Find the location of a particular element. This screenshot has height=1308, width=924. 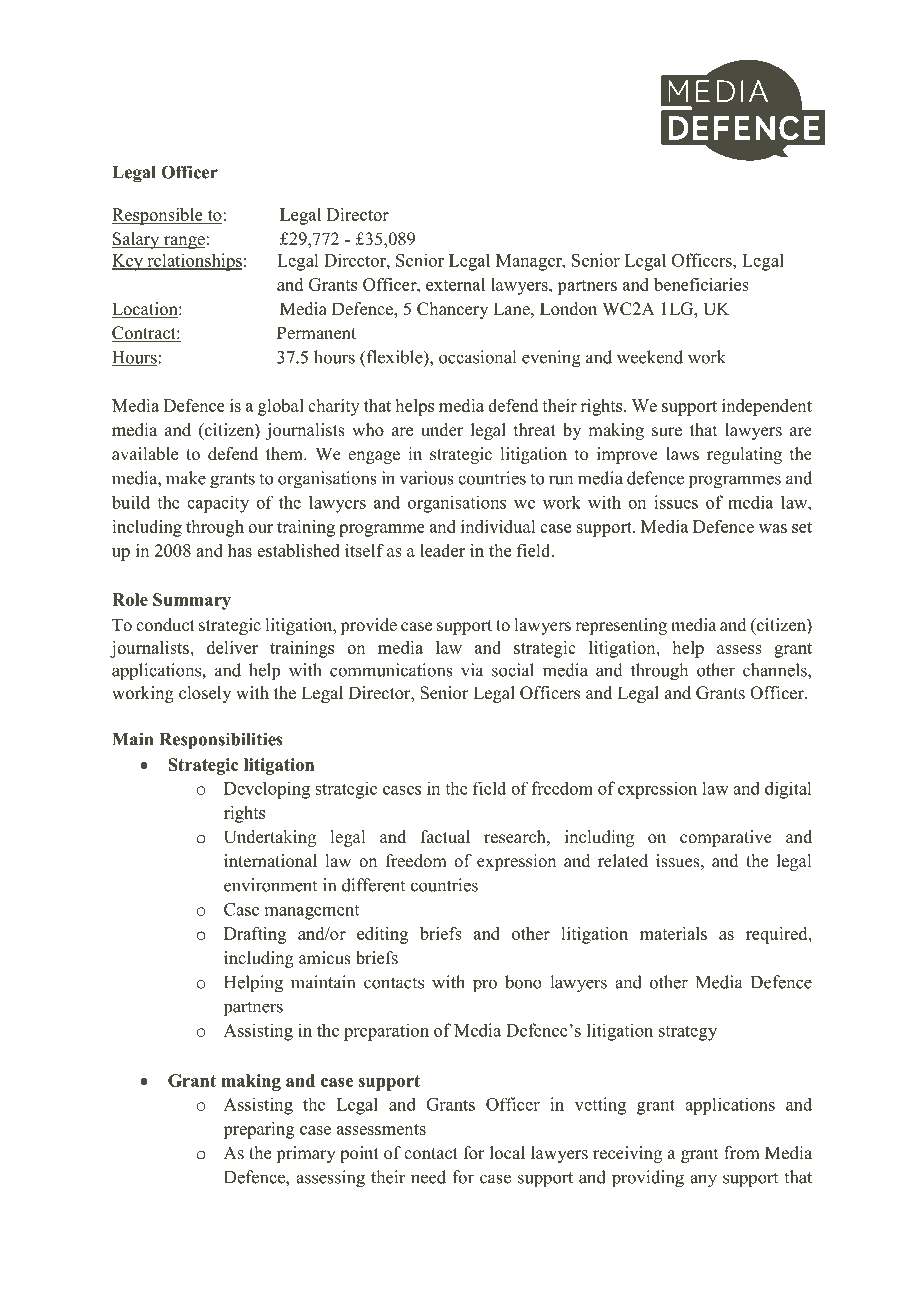

international is located at coordinates (270, 861).
